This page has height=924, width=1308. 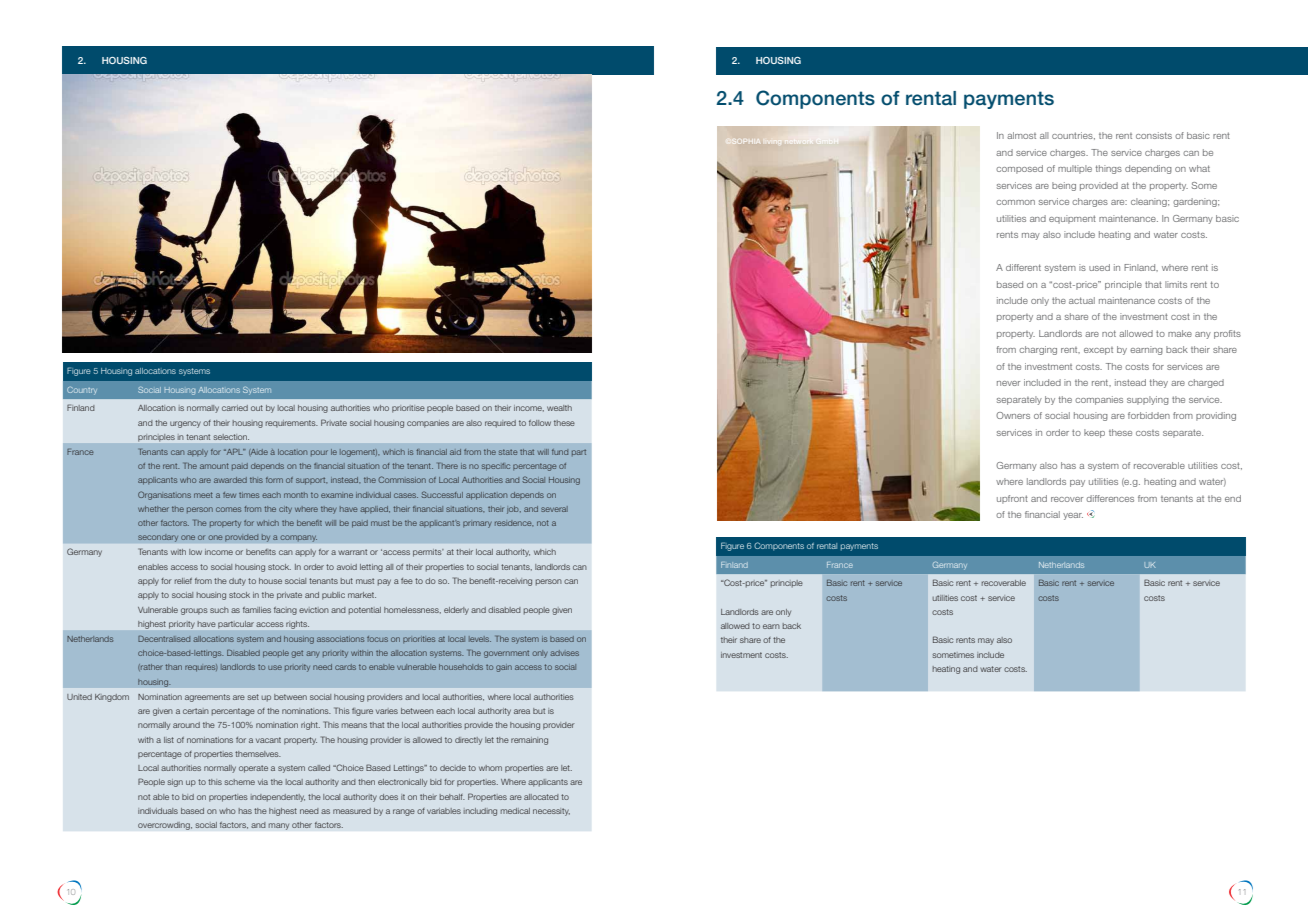 What do you see at coordinates (1075, 169) in the page?
I see `multiple` at bounding box center [1075, 169].
